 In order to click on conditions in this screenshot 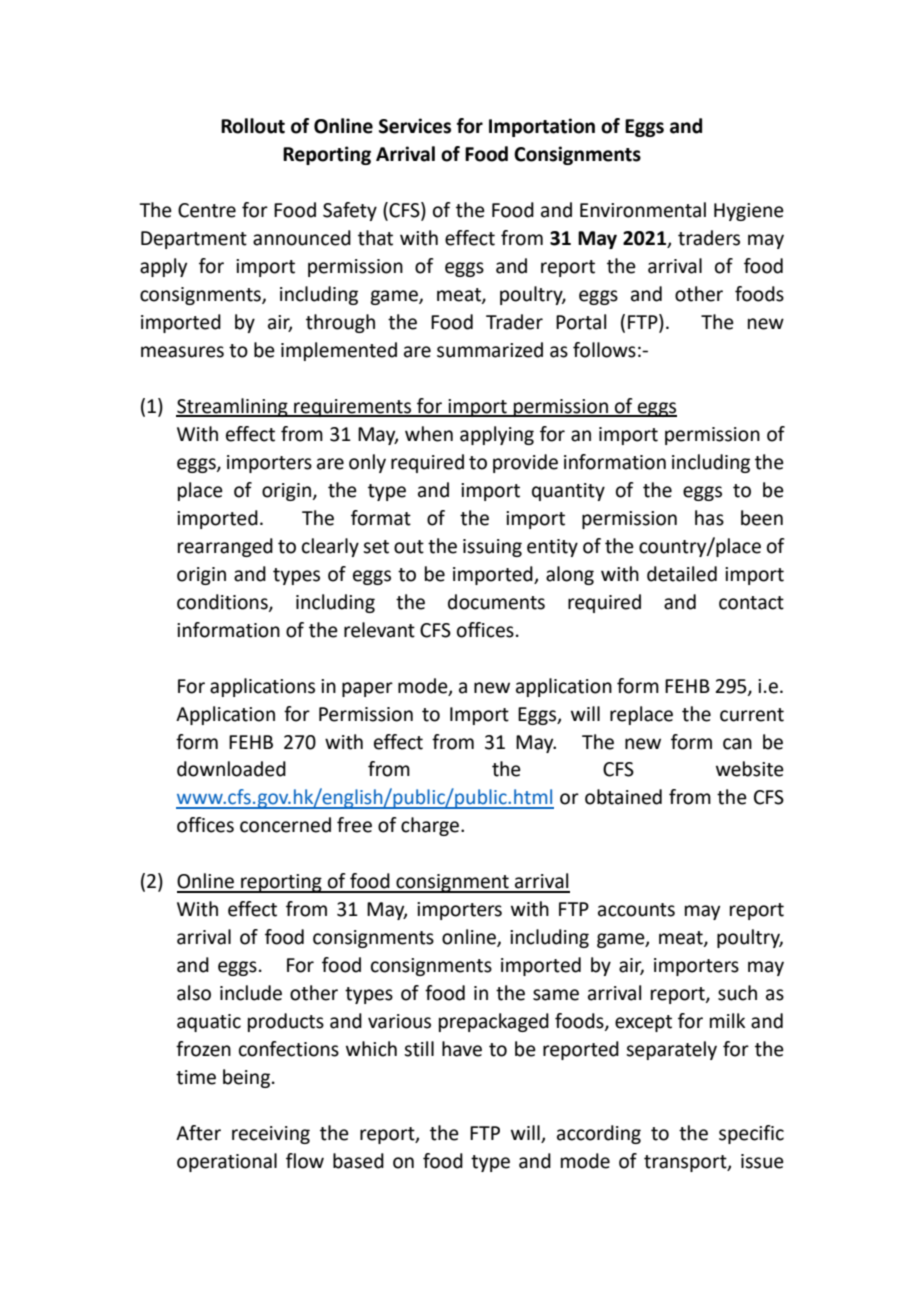, I will do `click(223, 602)`.
